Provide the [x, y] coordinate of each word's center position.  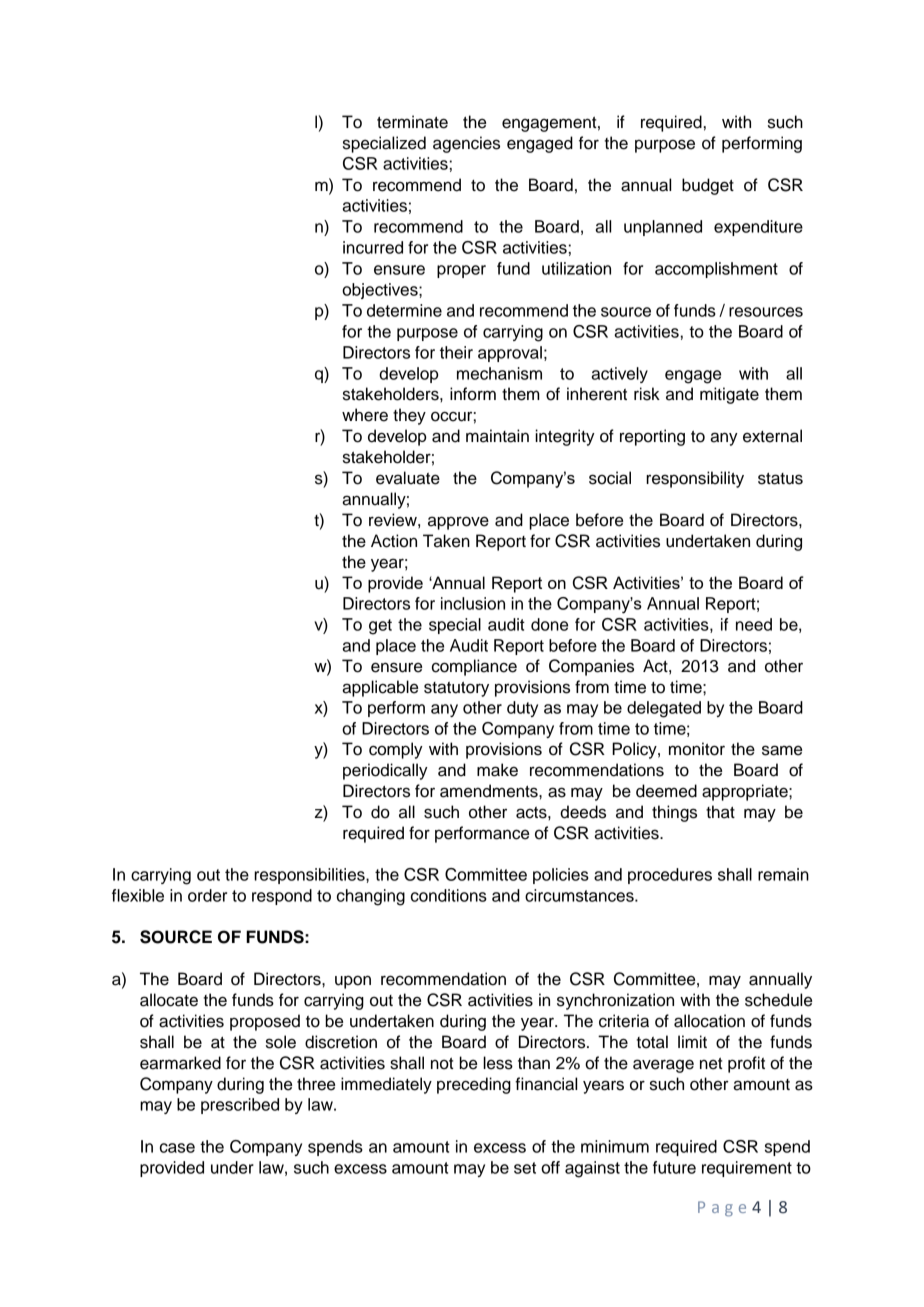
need [754, 624]
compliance [474, 667]
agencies [466, 144]
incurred [373, 247]
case [177, 1148]
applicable [380, 688]
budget [708, 186]
